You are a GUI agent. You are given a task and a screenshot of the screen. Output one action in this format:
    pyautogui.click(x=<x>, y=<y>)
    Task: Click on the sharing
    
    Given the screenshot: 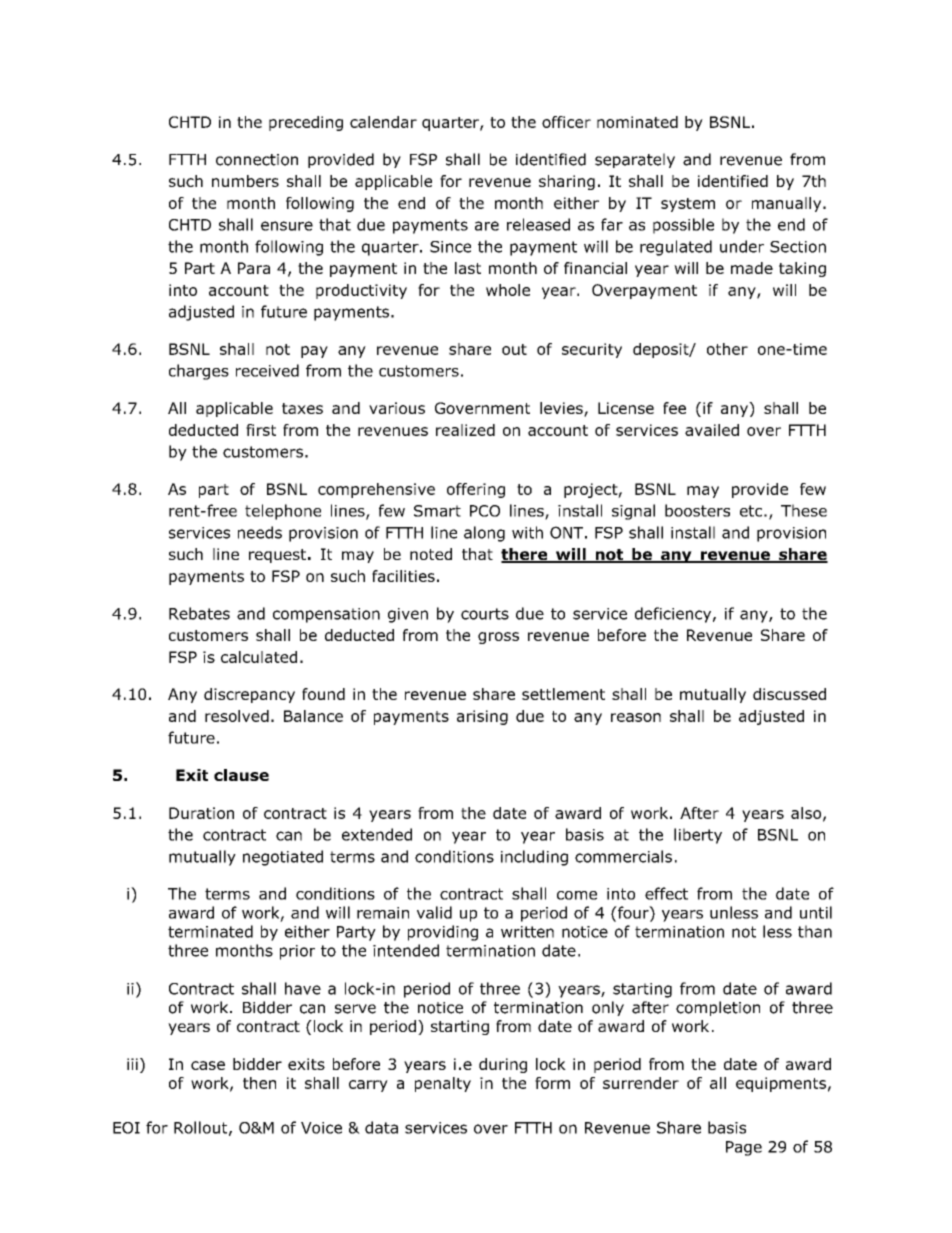 What is the action you would take?
    pyautogui.click(x=567, y=182)
